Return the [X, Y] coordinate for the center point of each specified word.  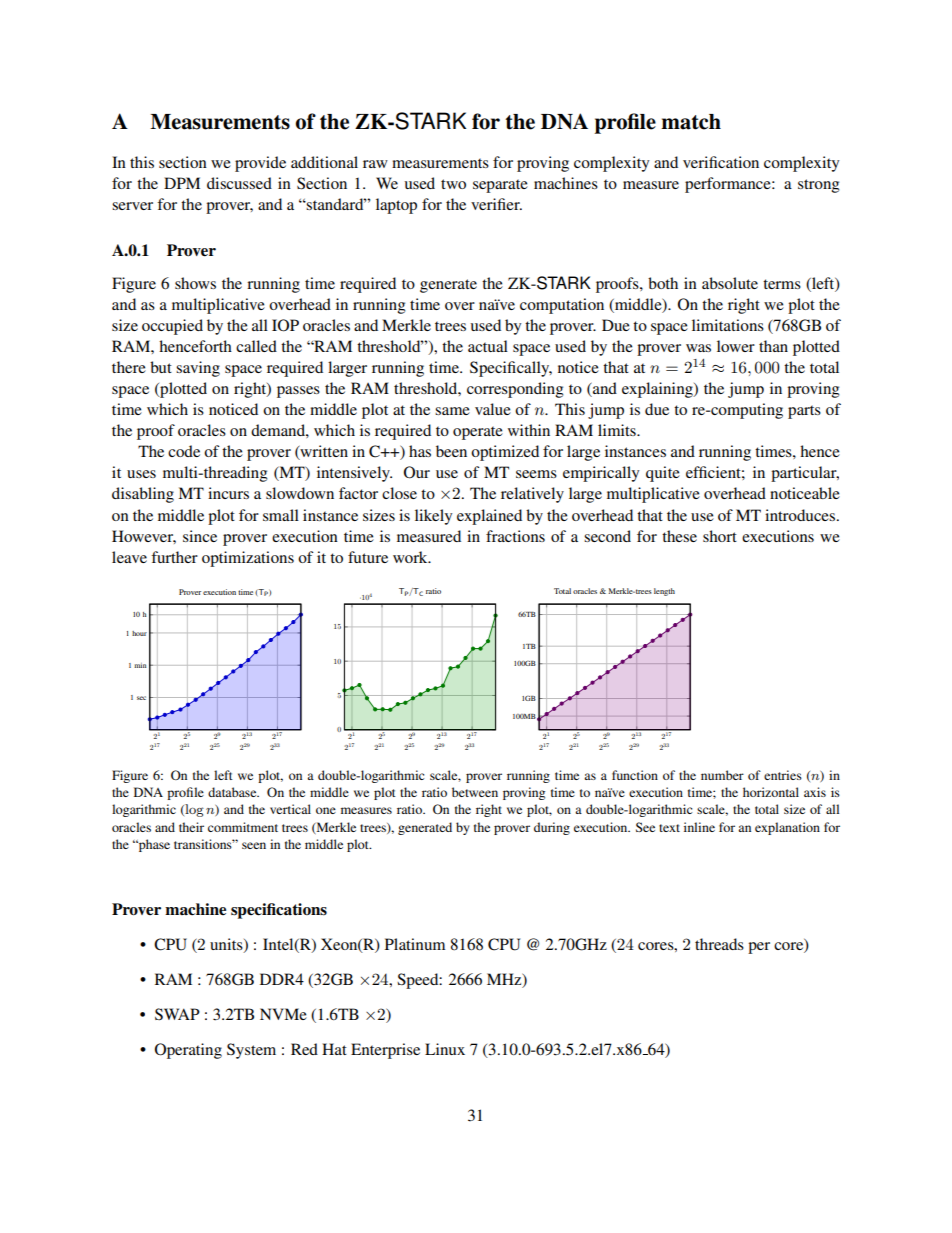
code [184, 451]
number [722, 775]
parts [804, 412]
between [475, 792]
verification [721, 162]
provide [260, 164]
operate [478, 433]
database [233, 792]
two [453, 184]
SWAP [177, 1014]
